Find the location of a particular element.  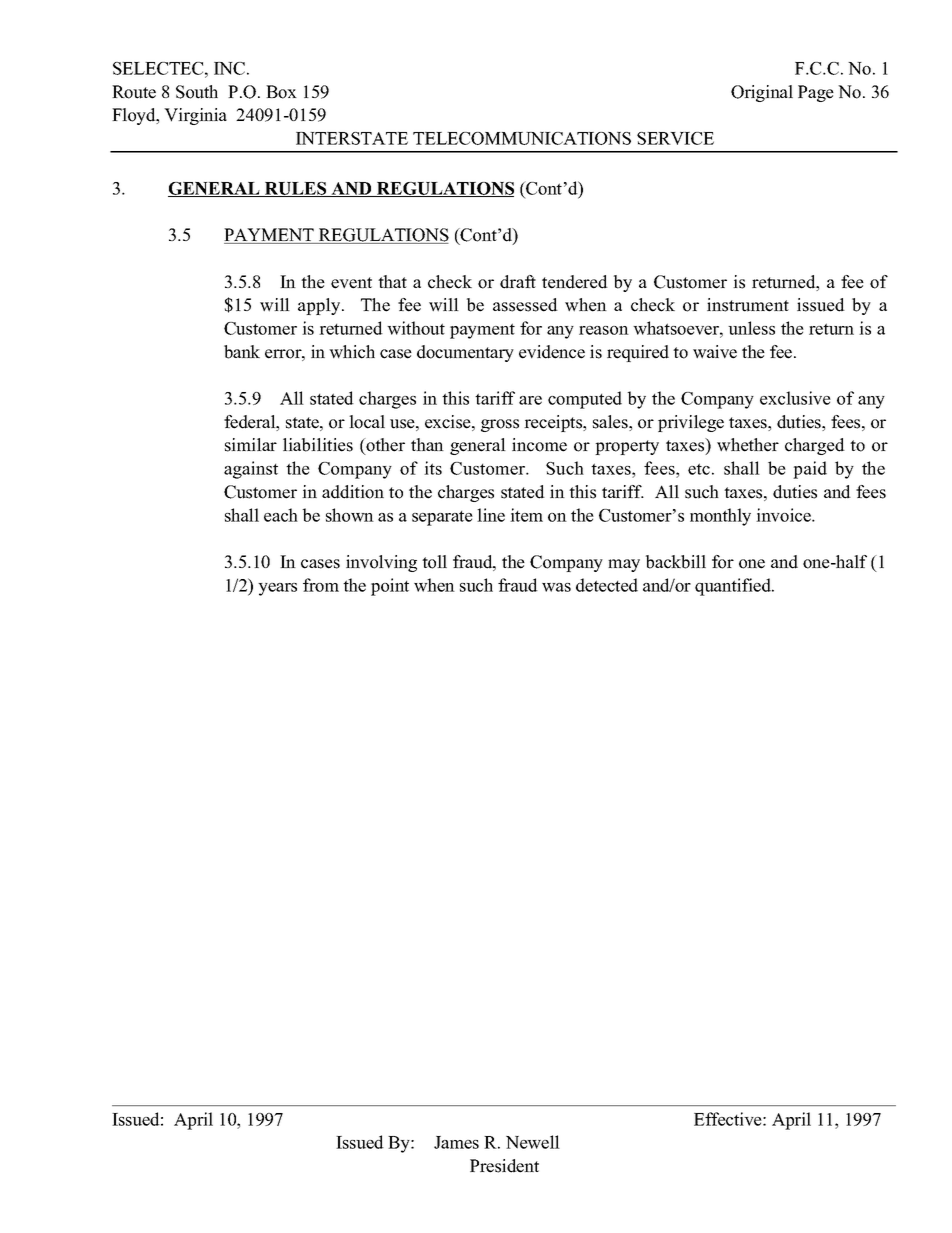

Original is located at coordinates (762, 93).
